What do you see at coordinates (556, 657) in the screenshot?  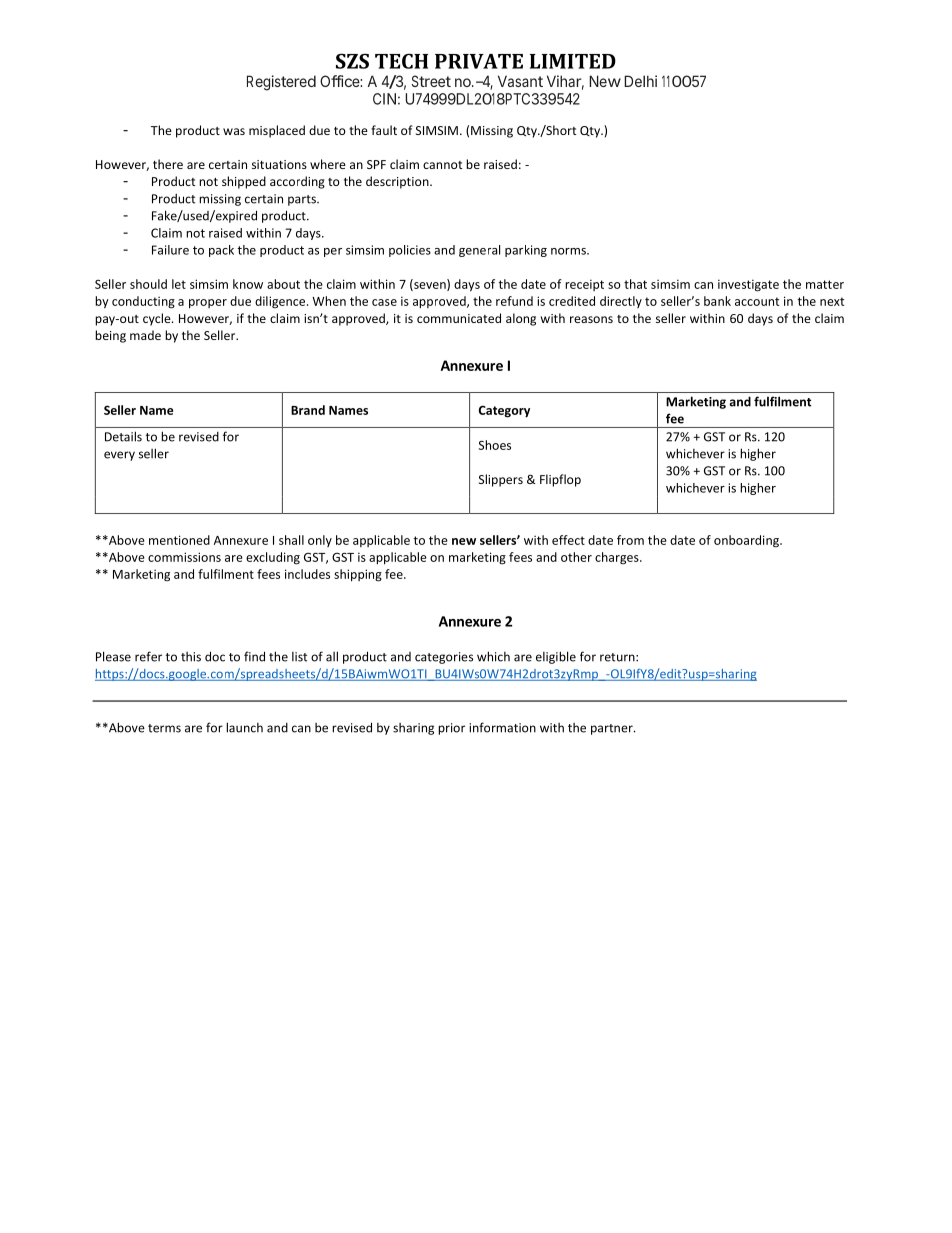 I see `eligible` at bounding box center [556, 657].
